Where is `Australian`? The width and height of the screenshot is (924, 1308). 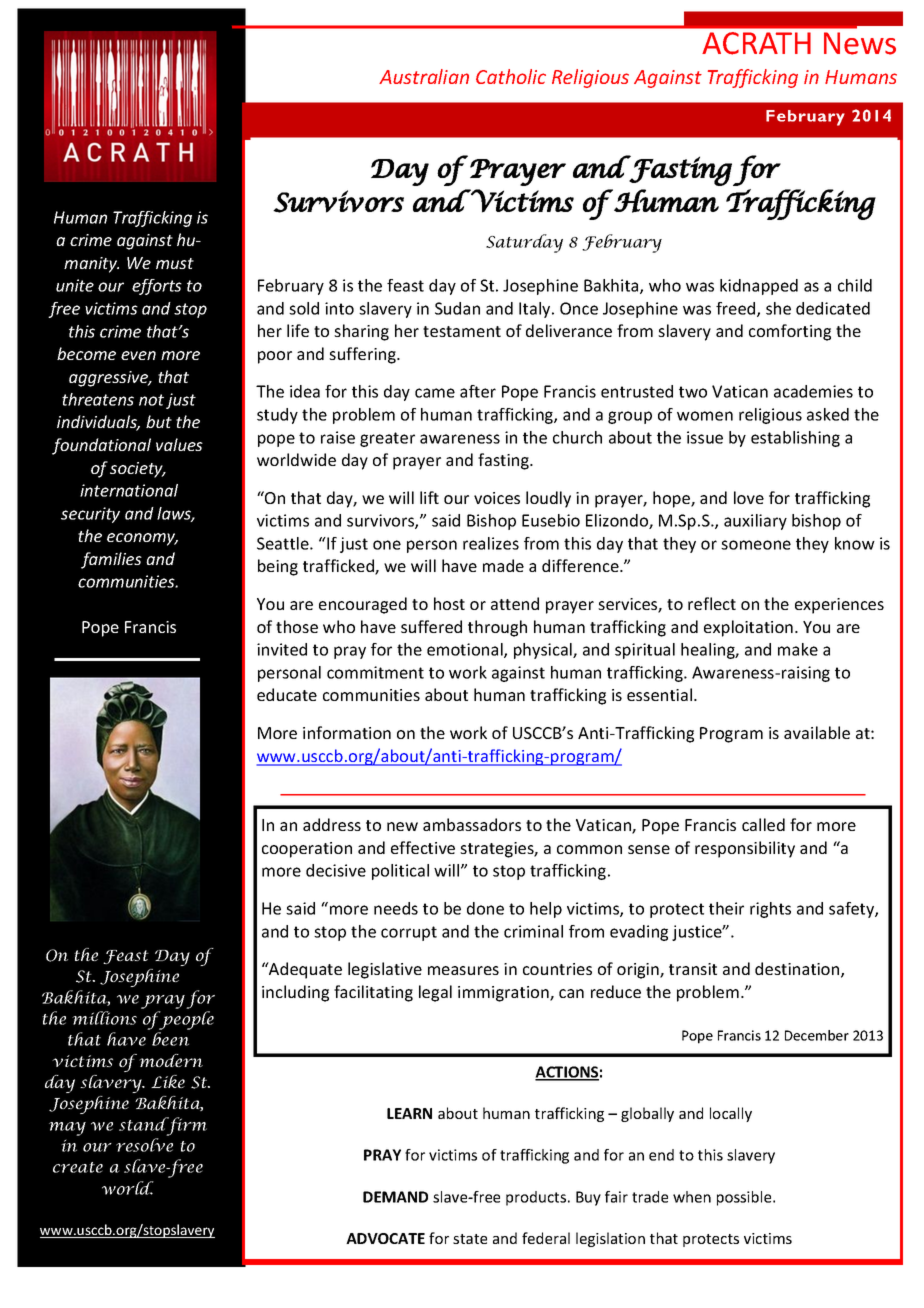 Australian is located at coordinates (424, 76).
